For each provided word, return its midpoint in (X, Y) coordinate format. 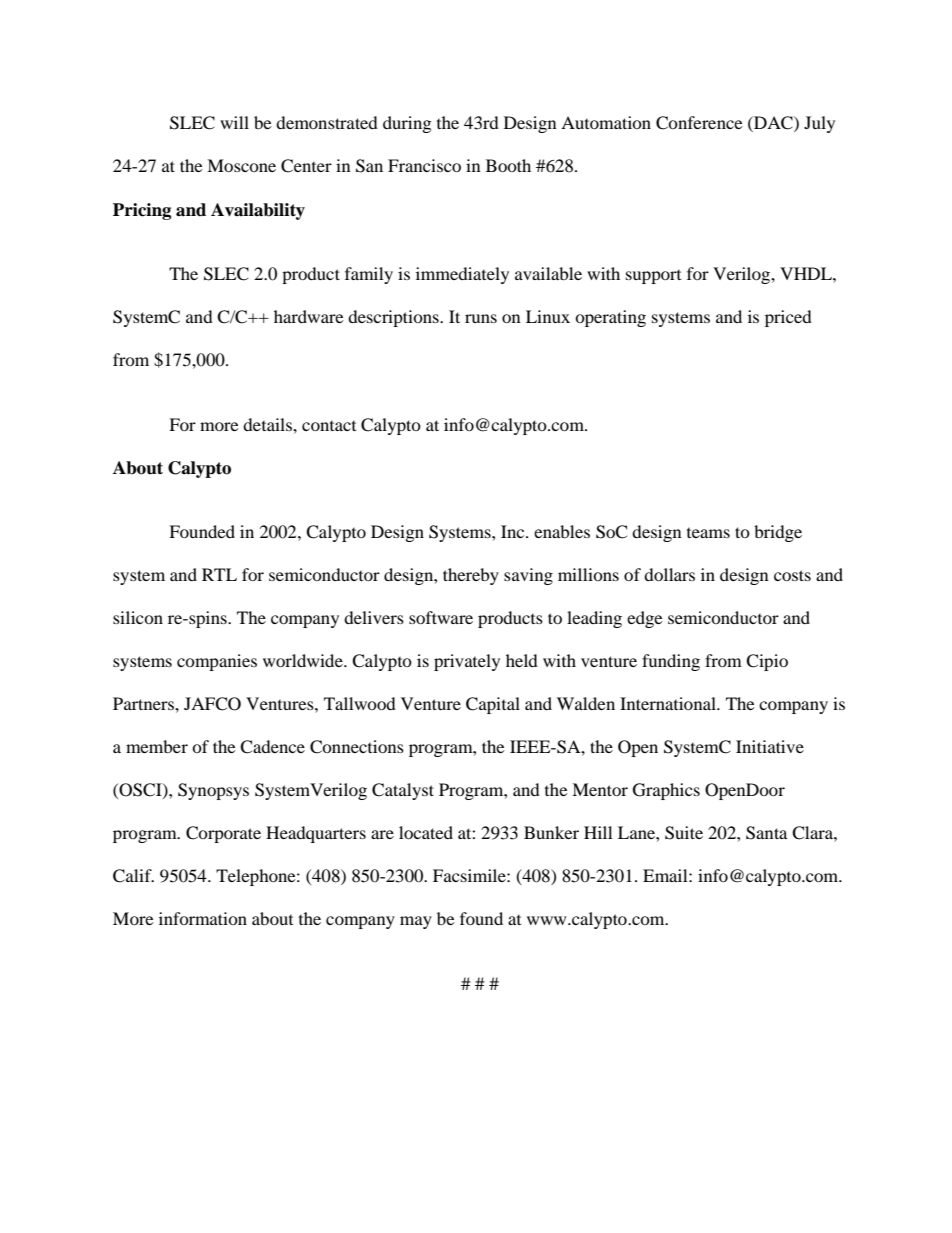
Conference (699, 123)
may (416, 922)
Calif (133, 876)
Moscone (241, 165)
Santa (767, 833)
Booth (508, 165)
